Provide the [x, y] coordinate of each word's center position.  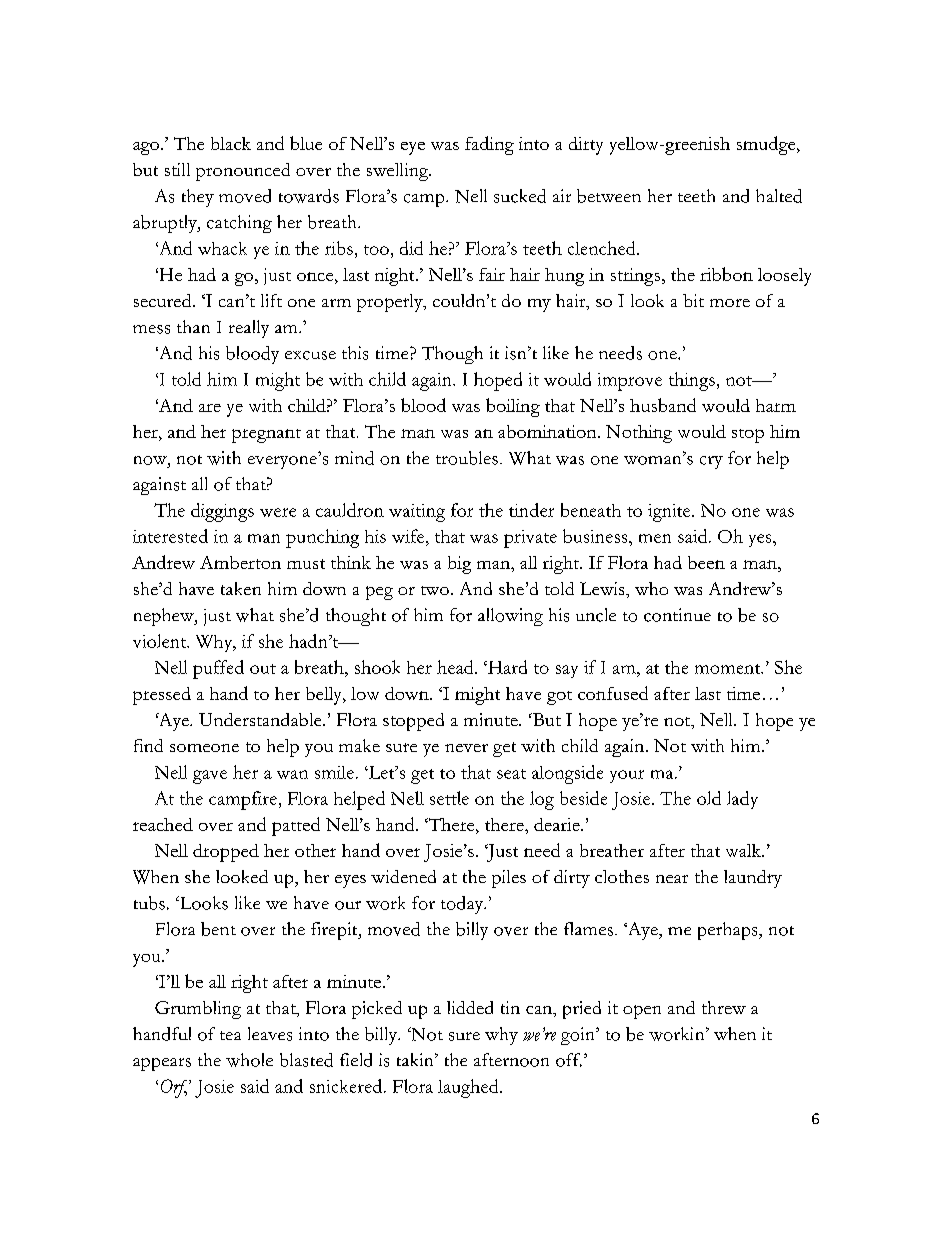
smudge [767, 145]
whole [249, 1060]
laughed [469, 1088]
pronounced [243, 172]
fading [489, 145]
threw [724, 1007]
